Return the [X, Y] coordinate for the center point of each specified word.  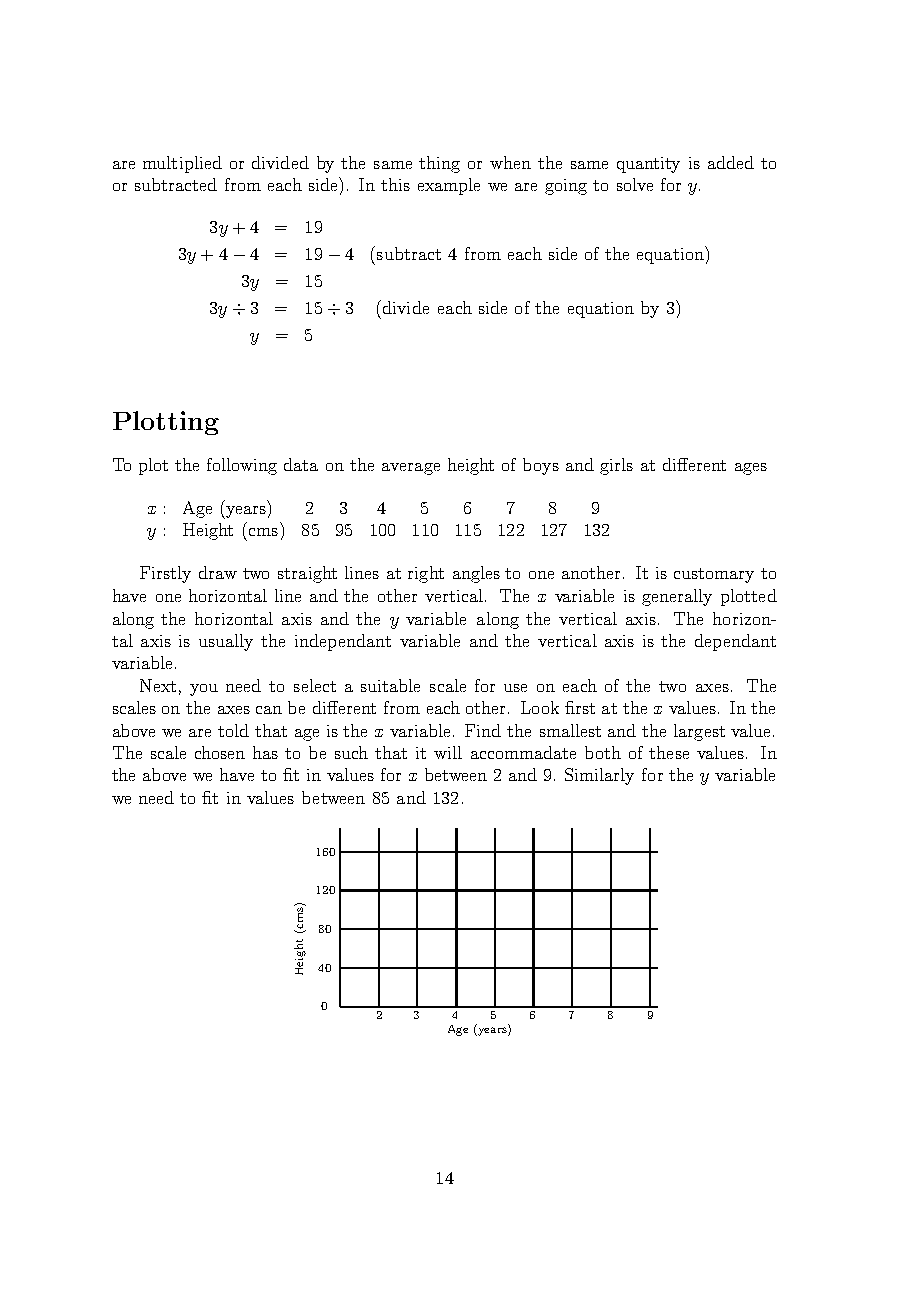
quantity [648, 165]
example [449, 186]
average [411, 469]
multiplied [182, 164]
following [242, 466]
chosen [220, 752]
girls [616, 466]
